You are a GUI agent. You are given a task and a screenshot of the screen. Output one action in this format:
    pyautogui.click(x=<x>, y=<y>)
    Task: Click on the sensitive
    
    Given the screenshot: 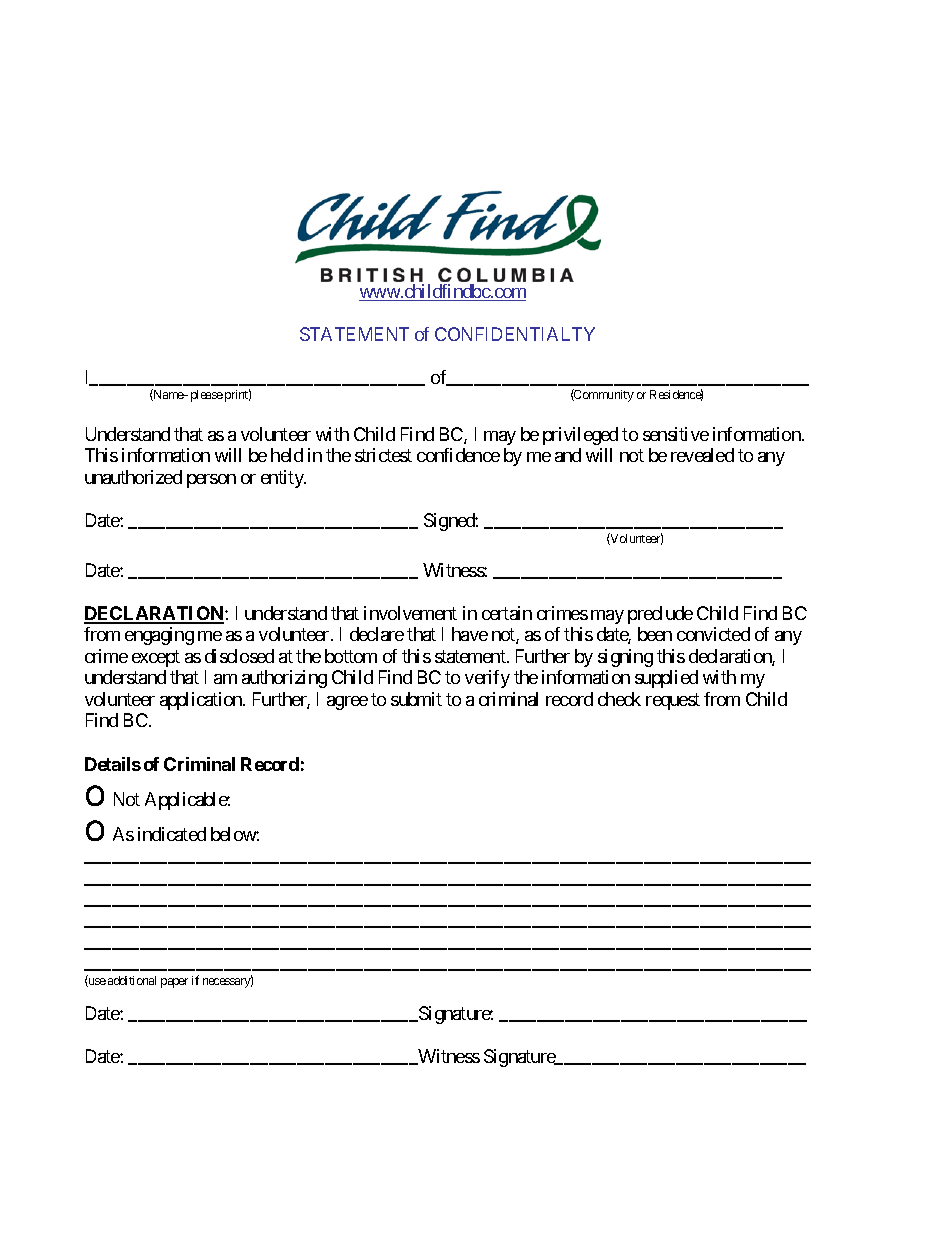 What is the action you would take?
    pyautogui.click(x=676, y=434)
